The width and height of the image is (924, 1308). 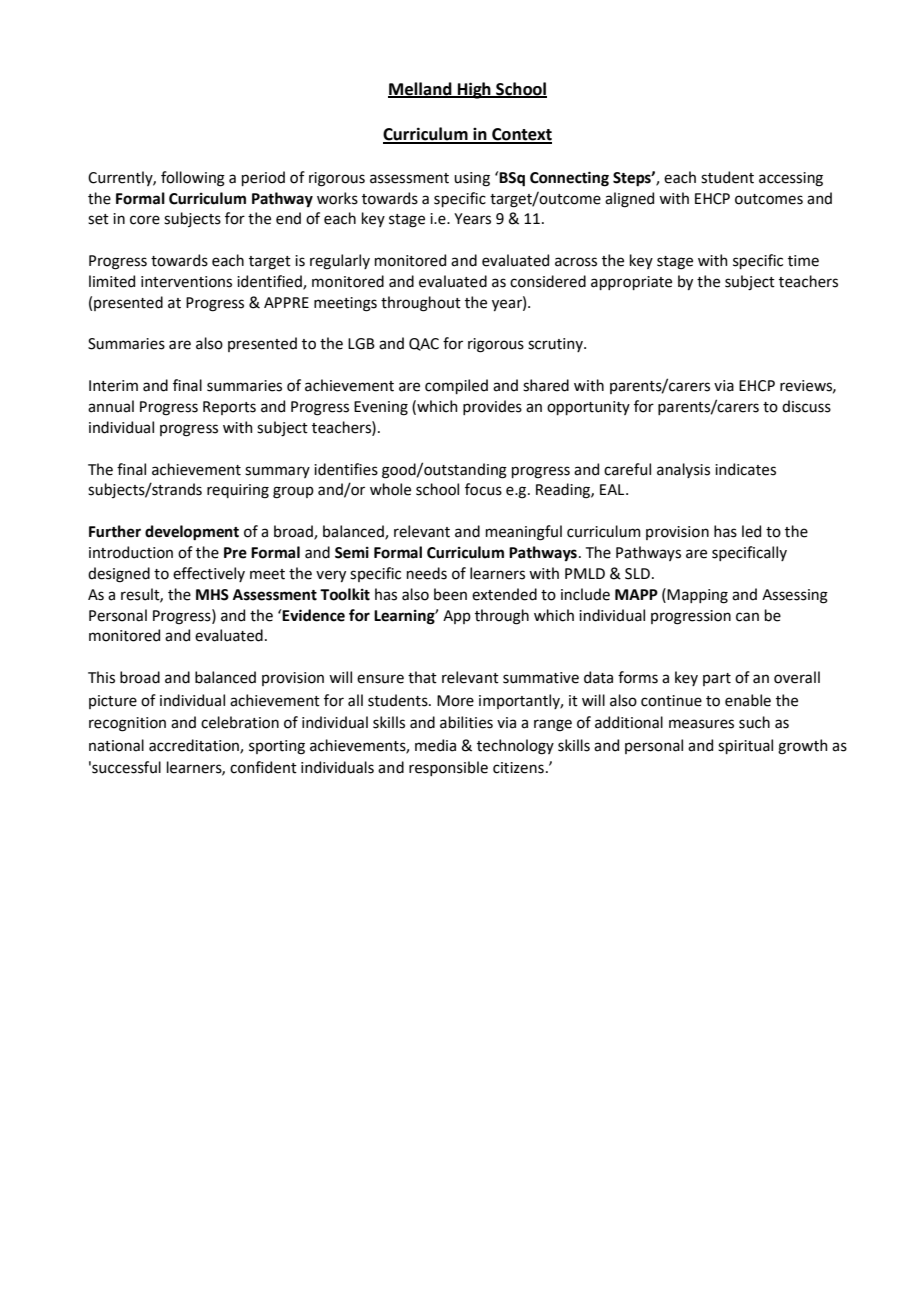 What do you see at coordinates (435, 745) in the image?
I see `media` at bounding box center [435, 745].
